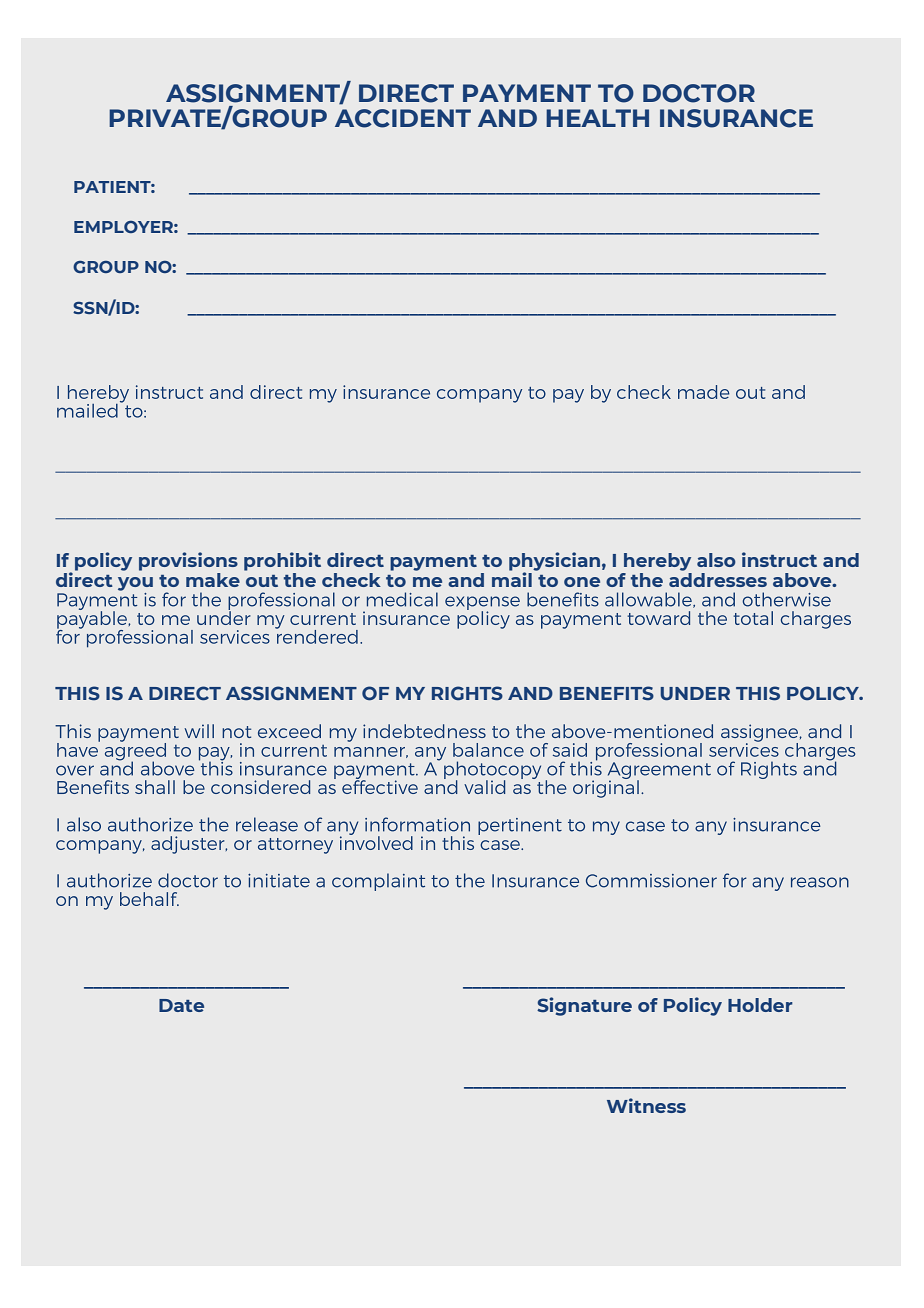  What do you see at coordinates (403, 118) in the image?
I see `ACCIDENT` at bounding box center [403, 118].
